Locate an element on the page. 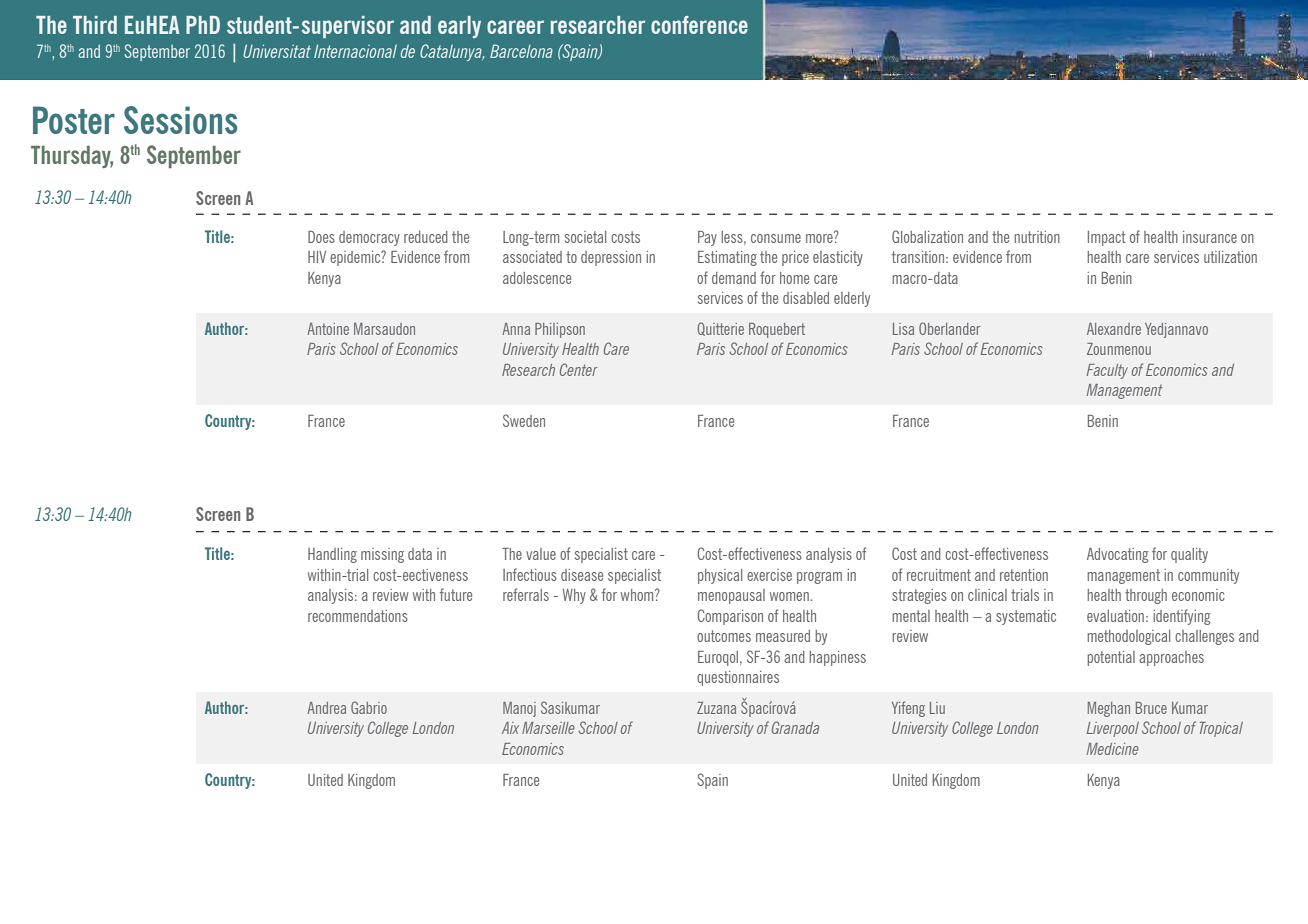 Image resolution: width=1308 pixels, height=924 pixels. Advocating is located at coordinates (1118, 555).
